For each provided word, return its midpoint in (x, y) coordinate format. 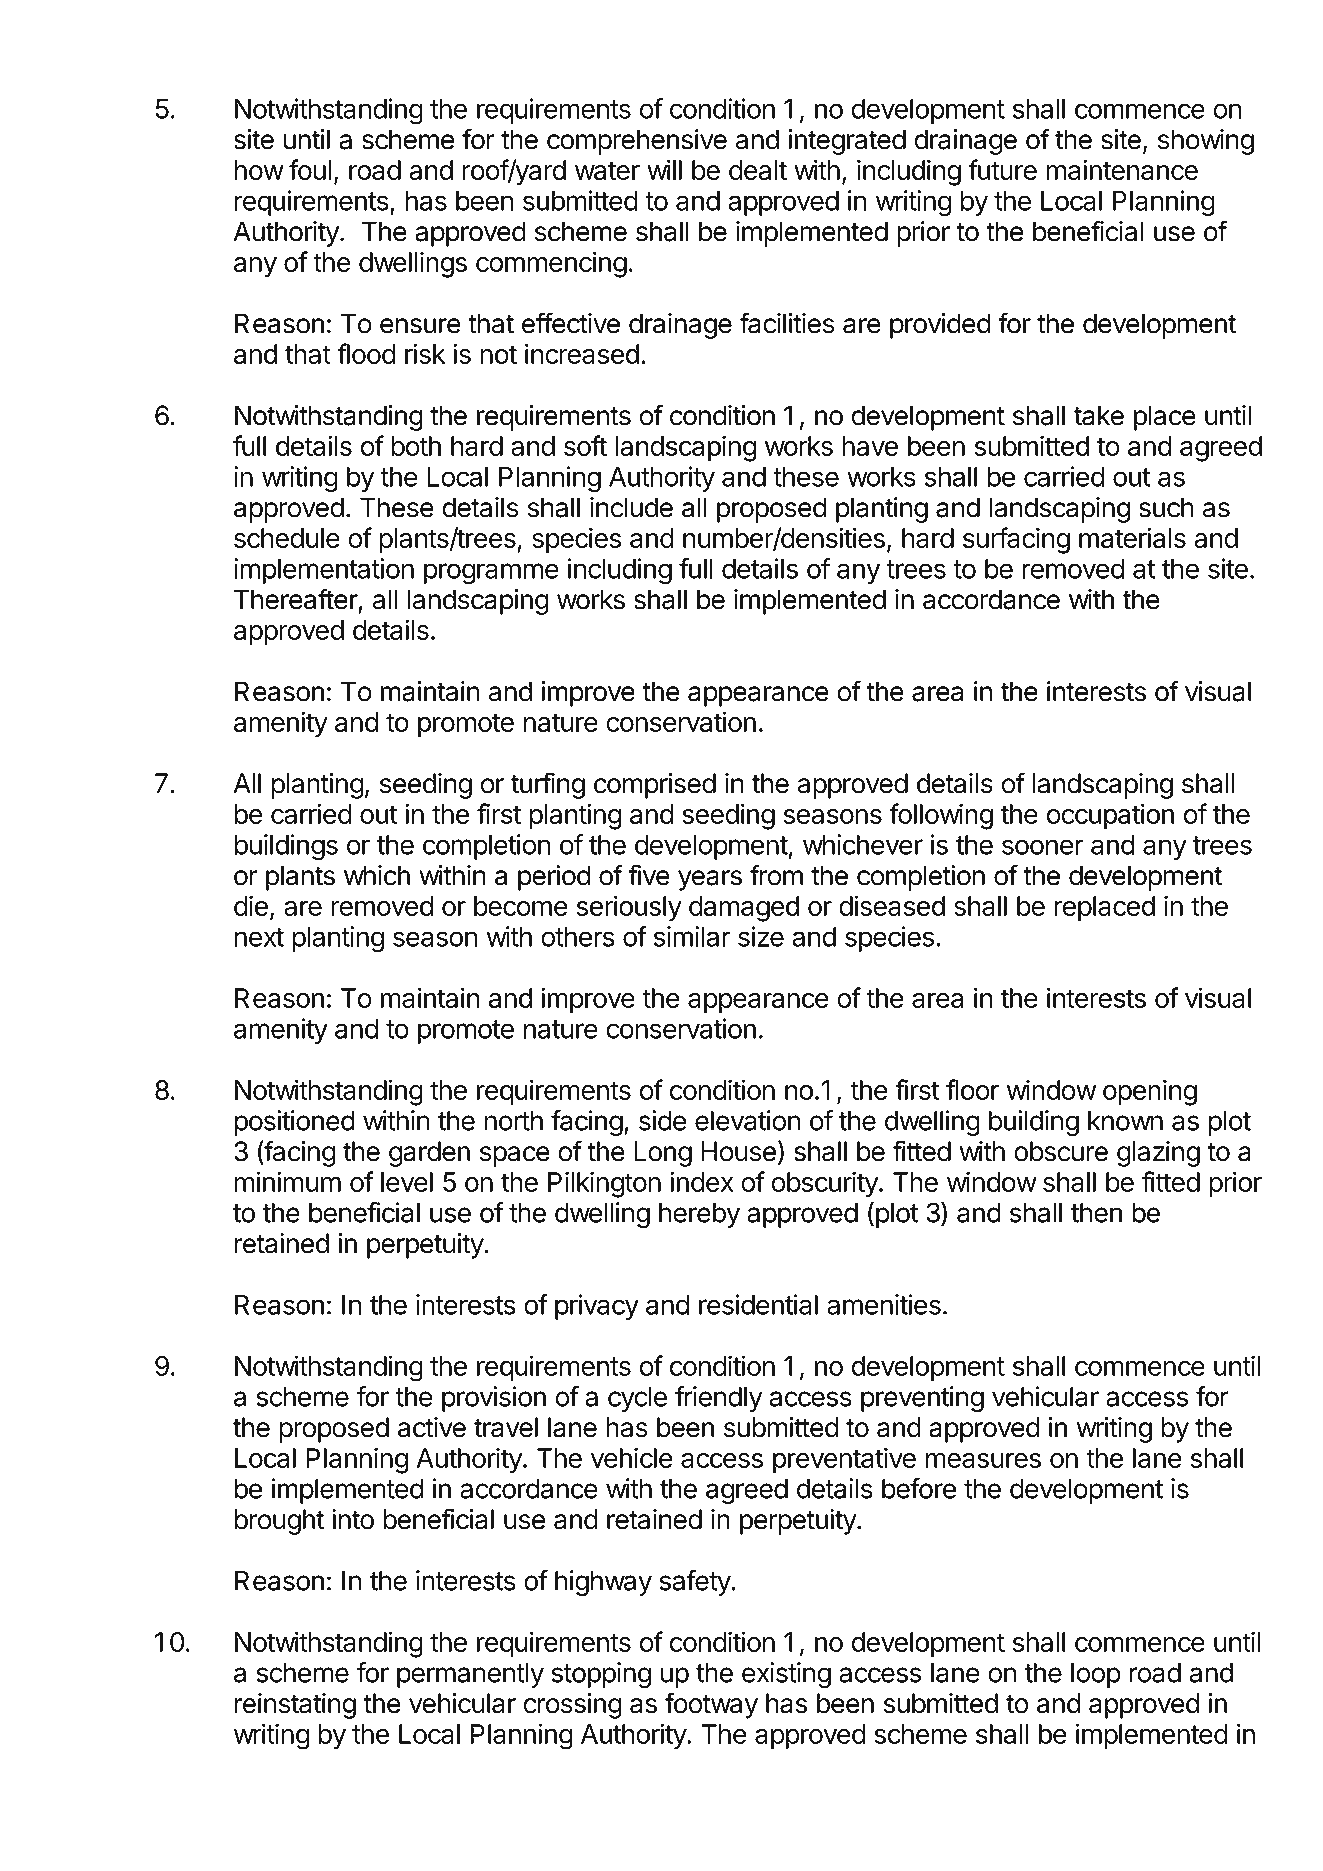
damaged (744, 909)
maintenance (1122, 169)
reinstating (295, 1706)
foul (310, 169)
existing (786, 1675)
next (259, 937)
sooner (1043, 847)
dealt (758, 170)
